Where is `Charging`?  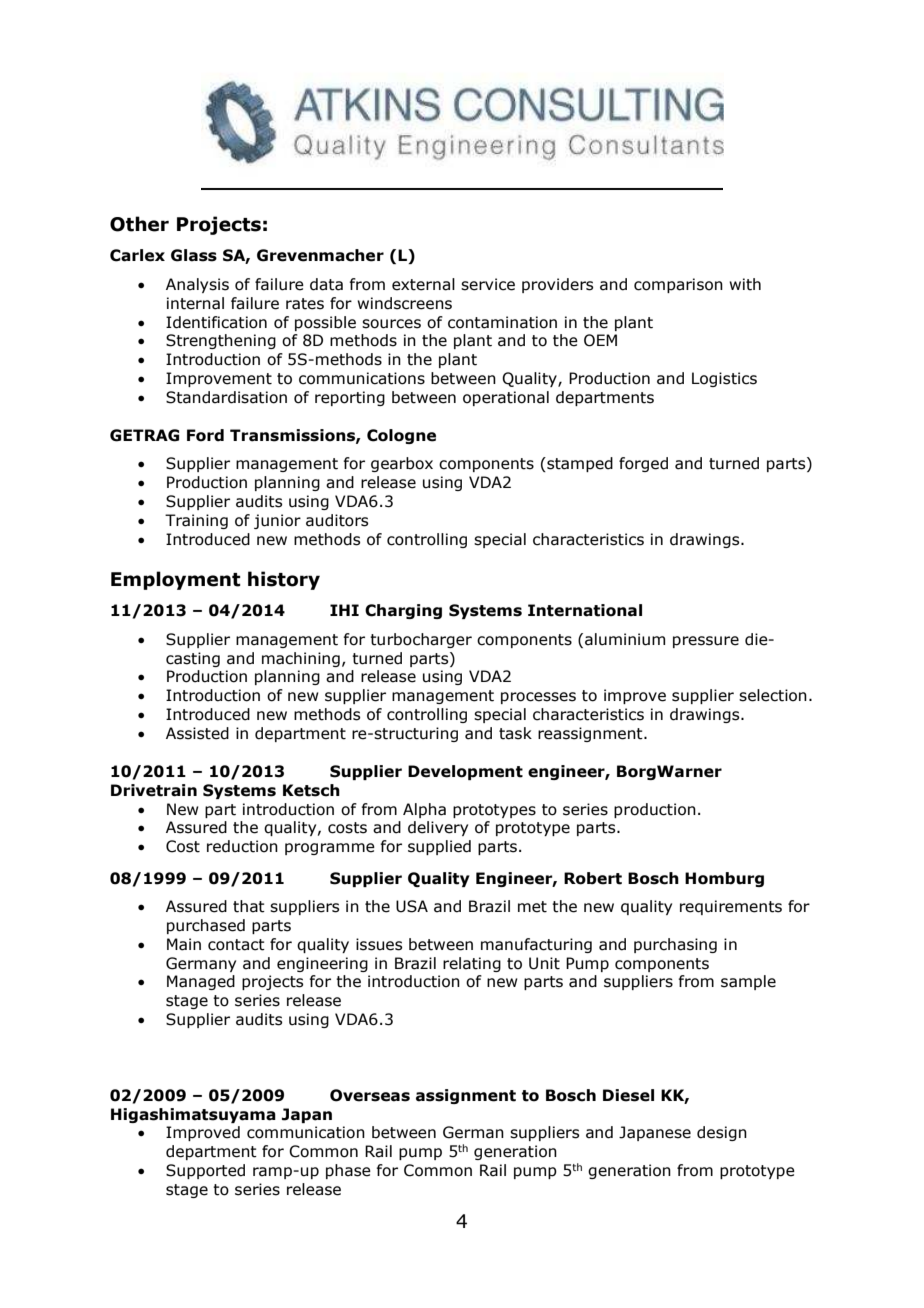 Charging is located at coordinates (403, 611).
